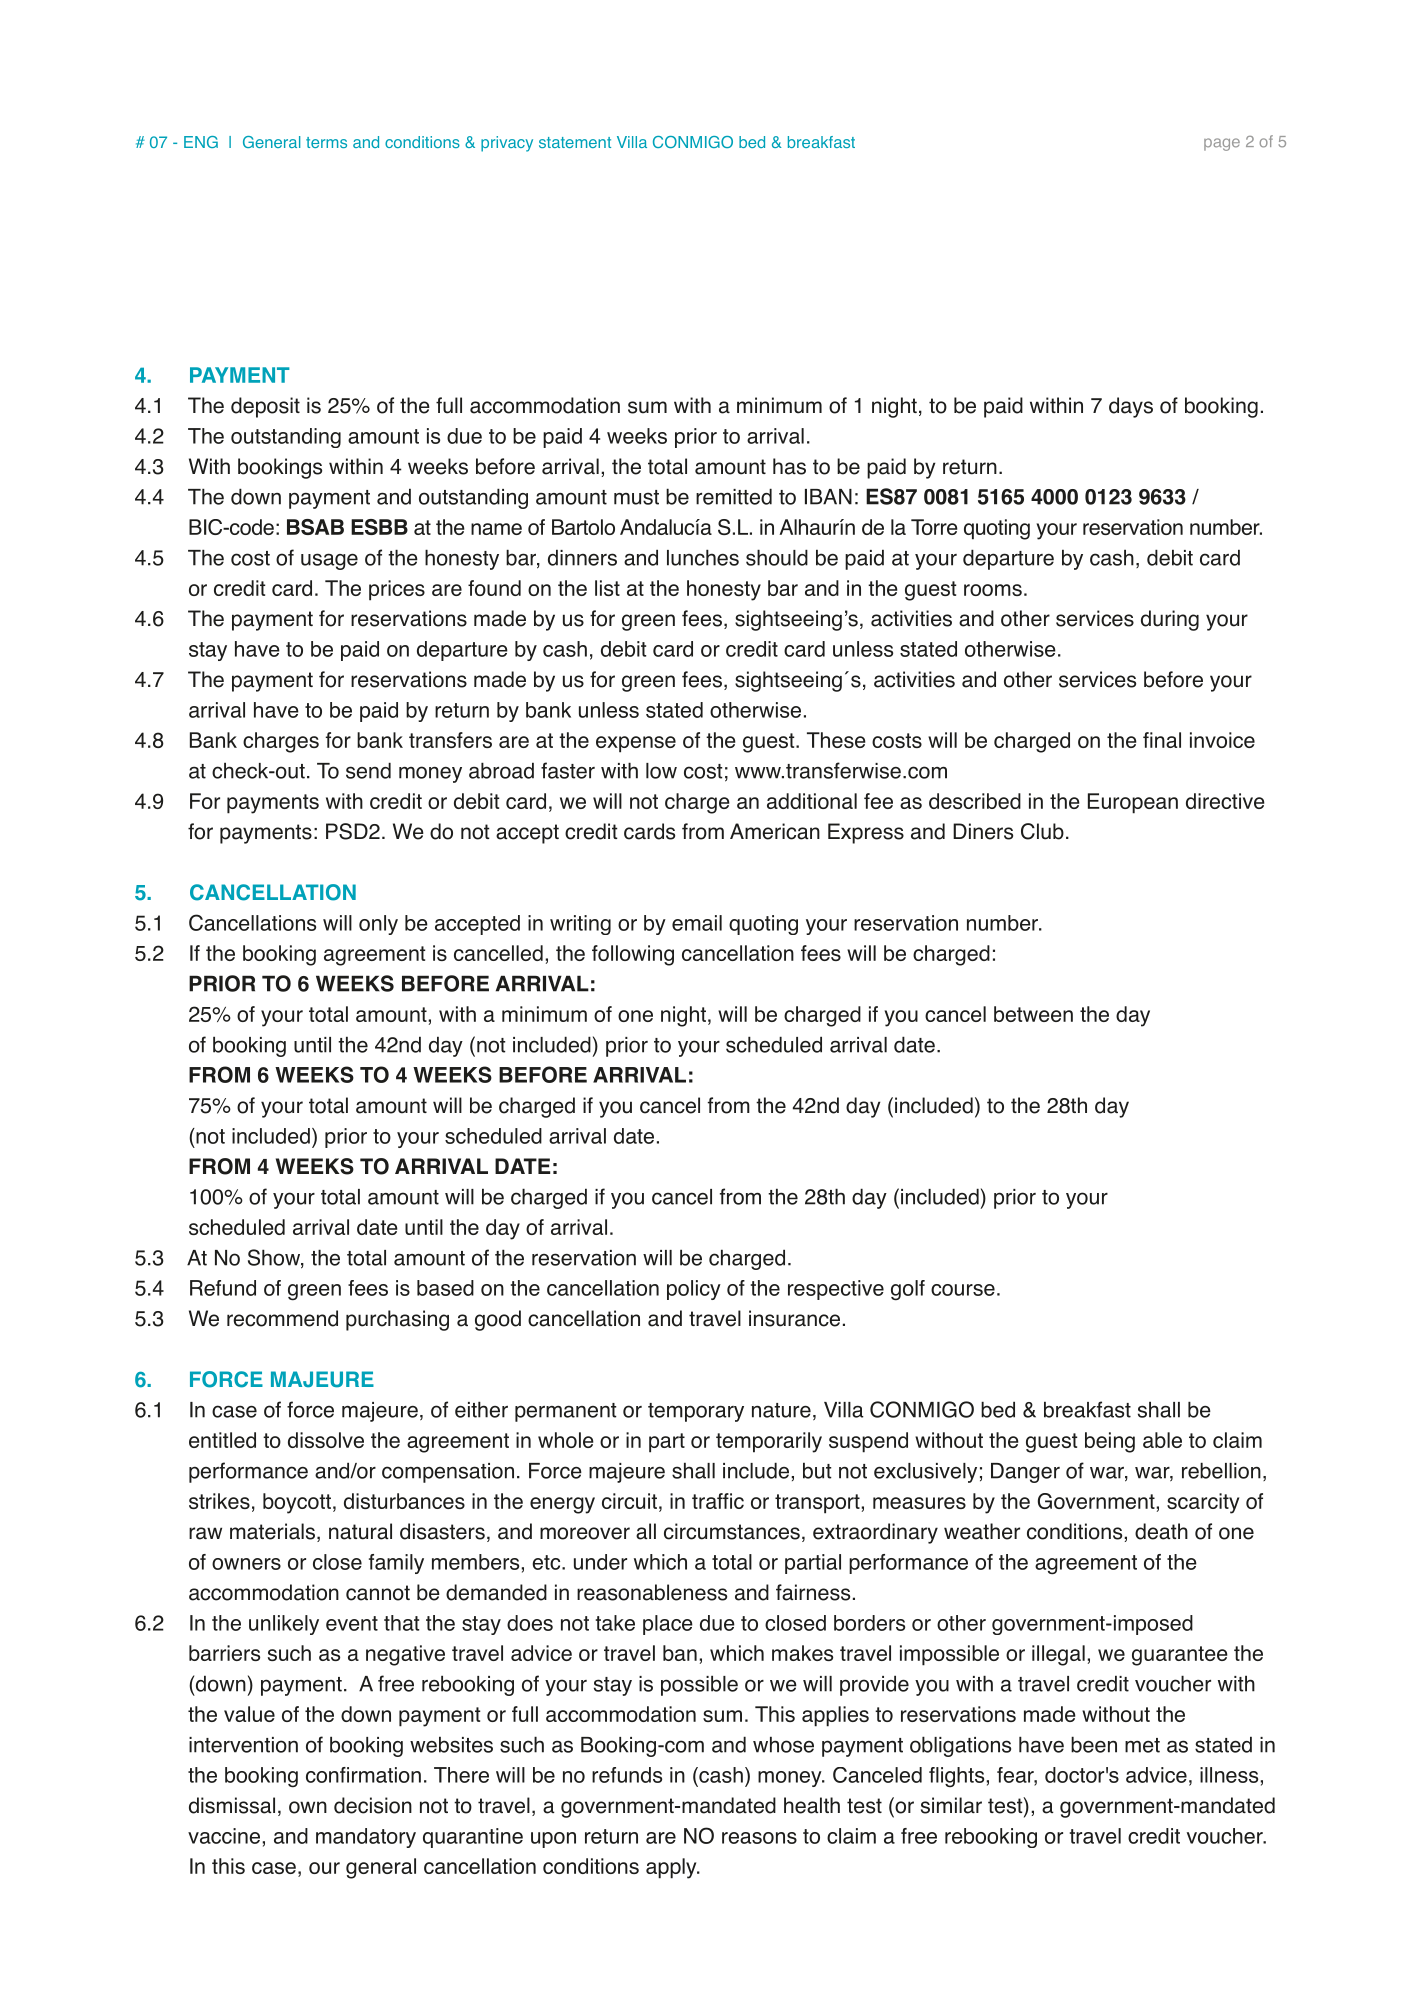  I want to click on between, so click(1033, 1014).
